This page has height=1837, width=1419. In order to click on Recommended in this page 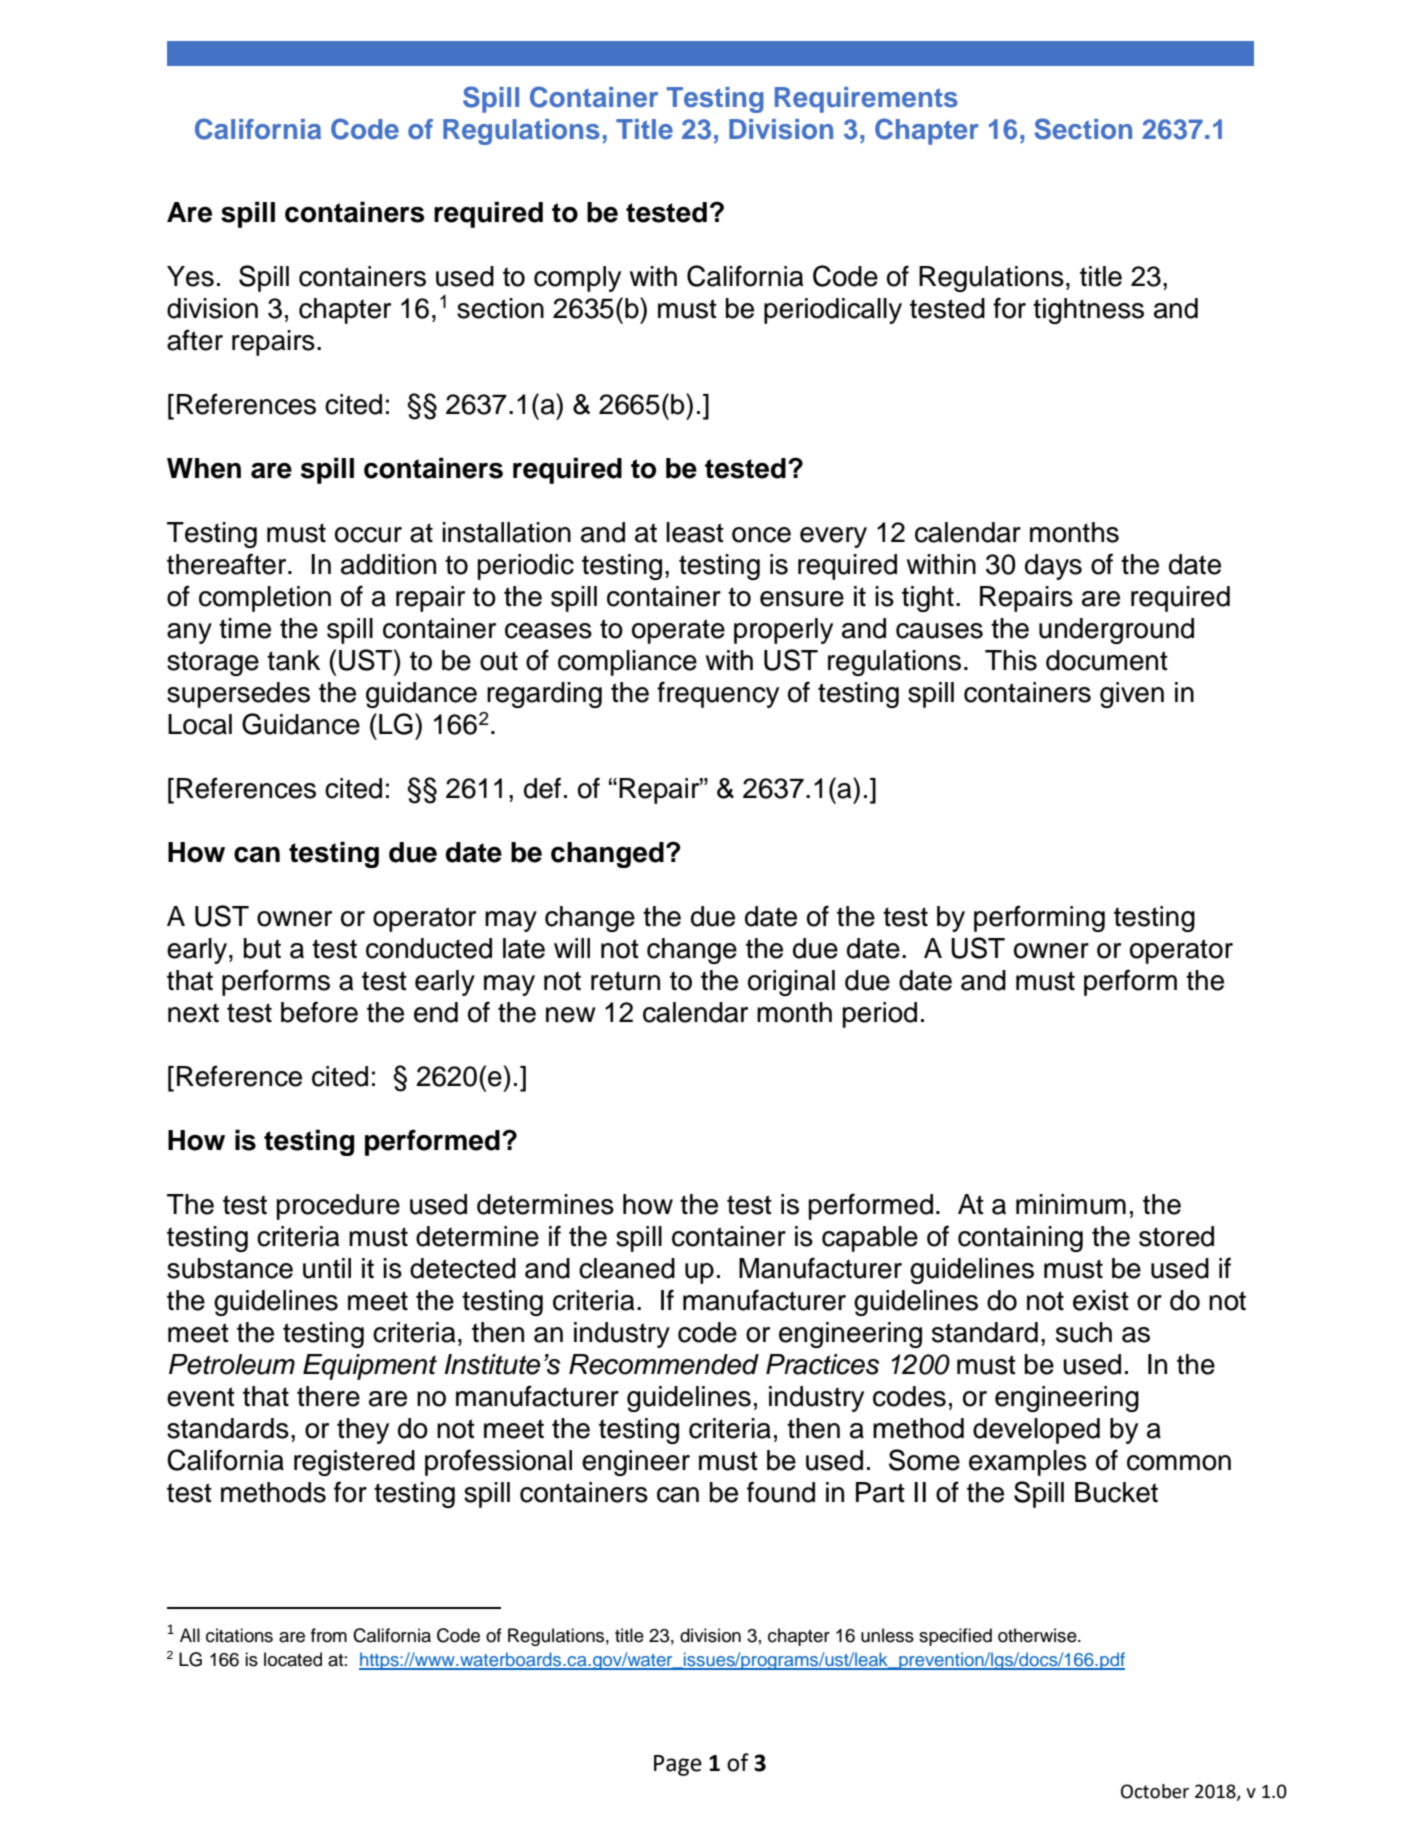, I will do `click(664, 1364)`.
